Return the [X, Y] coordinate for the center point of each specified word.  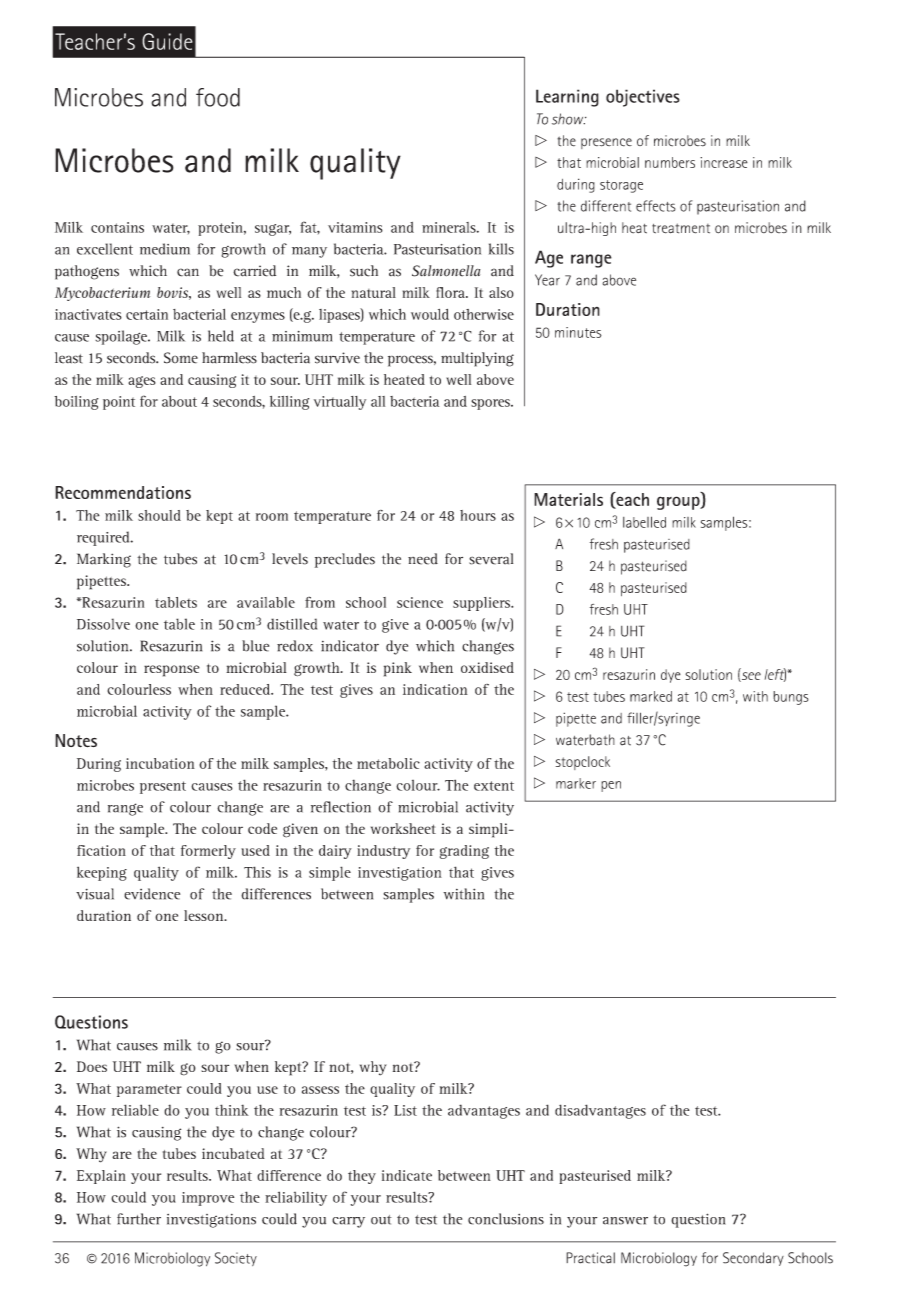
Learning [567, 98]
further [139, 1219]
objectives [643, 98]
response [172, 671]
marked [651, 696]
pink [398, 669]
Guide [167, 41]
